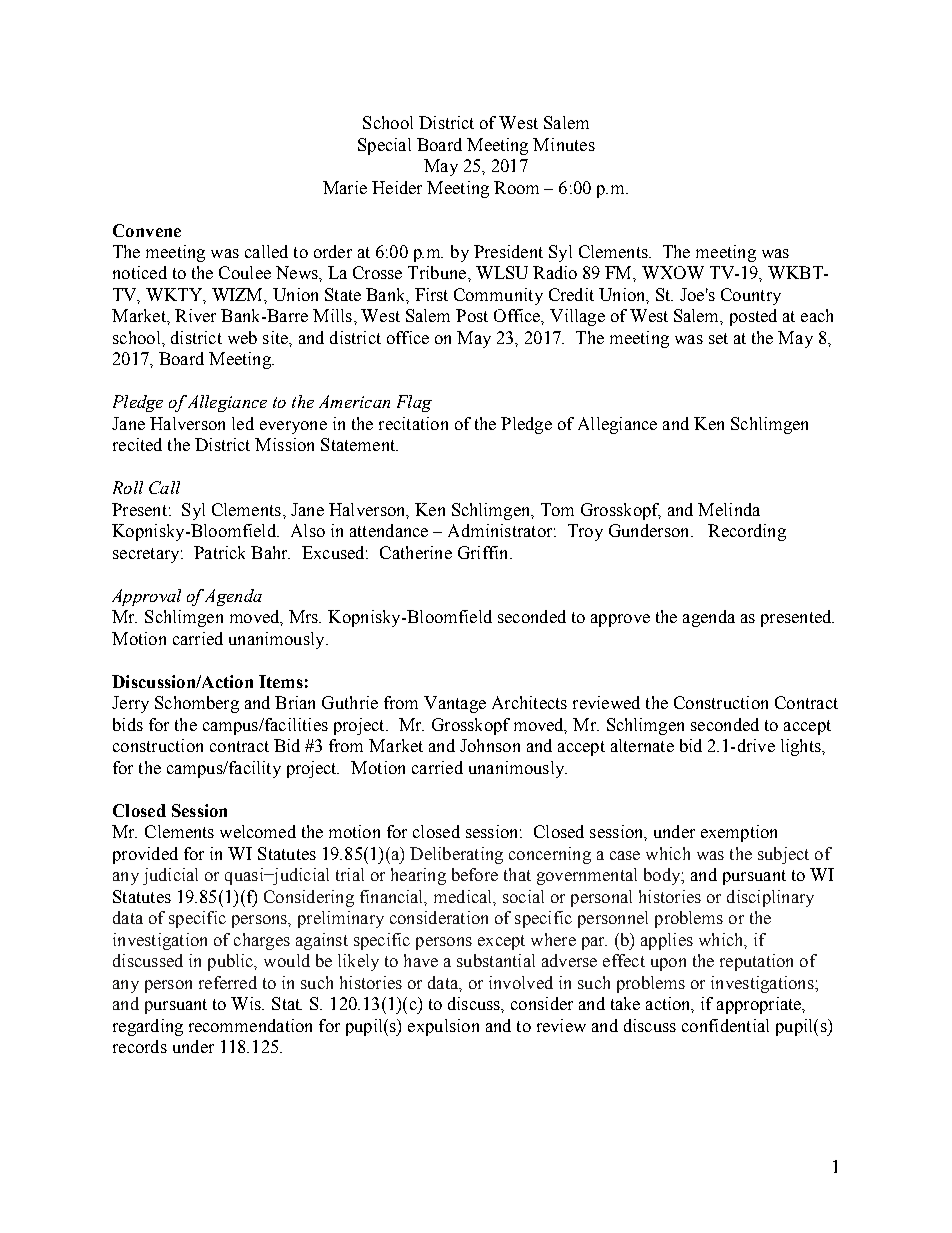 This page has width=952, height=1233. What do you see at coordinates (516, 187) in the page?
I see `Room` at bounding box center [516, 187].
